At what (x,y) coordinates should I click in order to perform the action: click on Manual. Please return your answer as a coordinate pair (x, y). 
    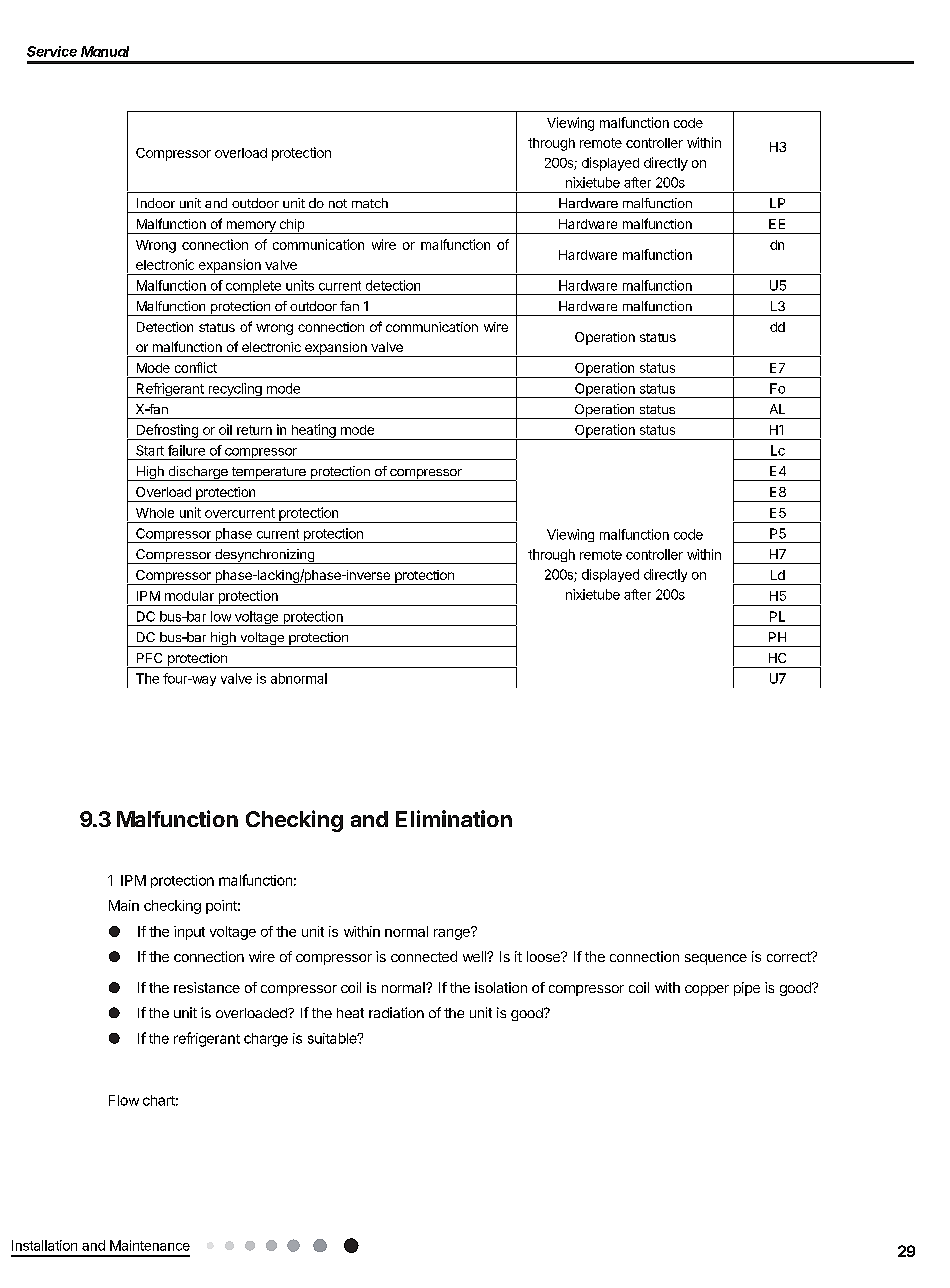
    Looking at the image, I should click on (105, 51).
